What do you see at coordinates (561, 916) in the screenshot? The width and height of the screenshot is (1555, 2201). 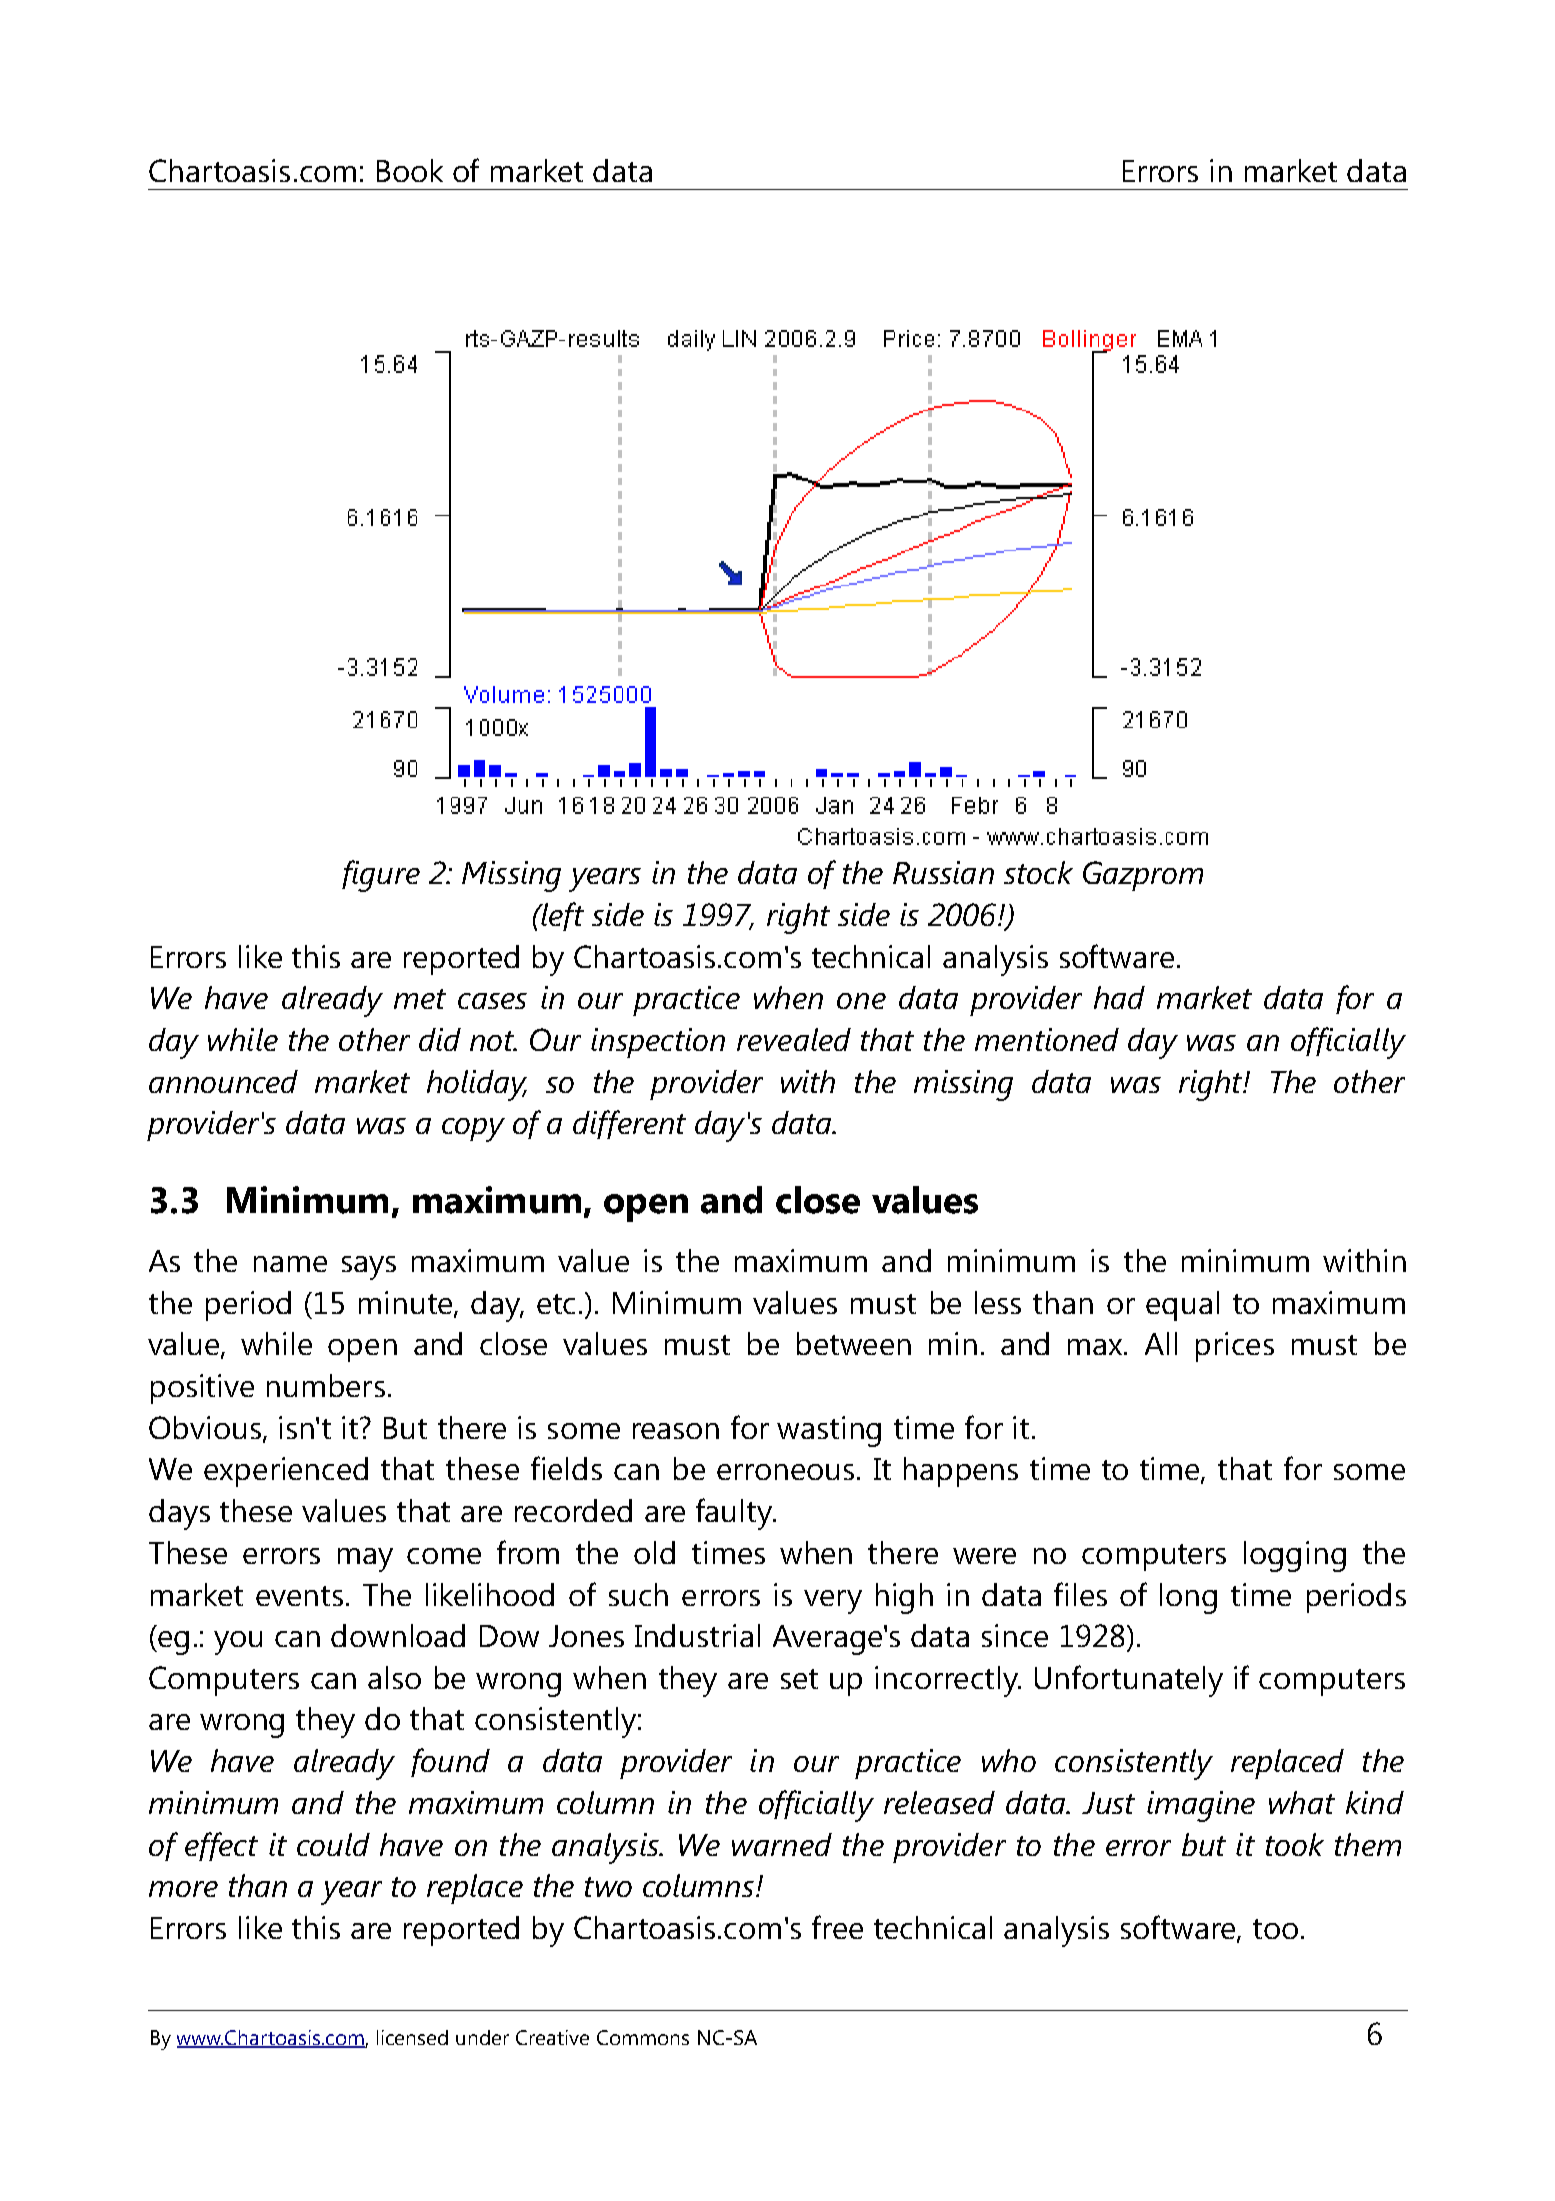 I see `left` at bounding box center [561, 916].
